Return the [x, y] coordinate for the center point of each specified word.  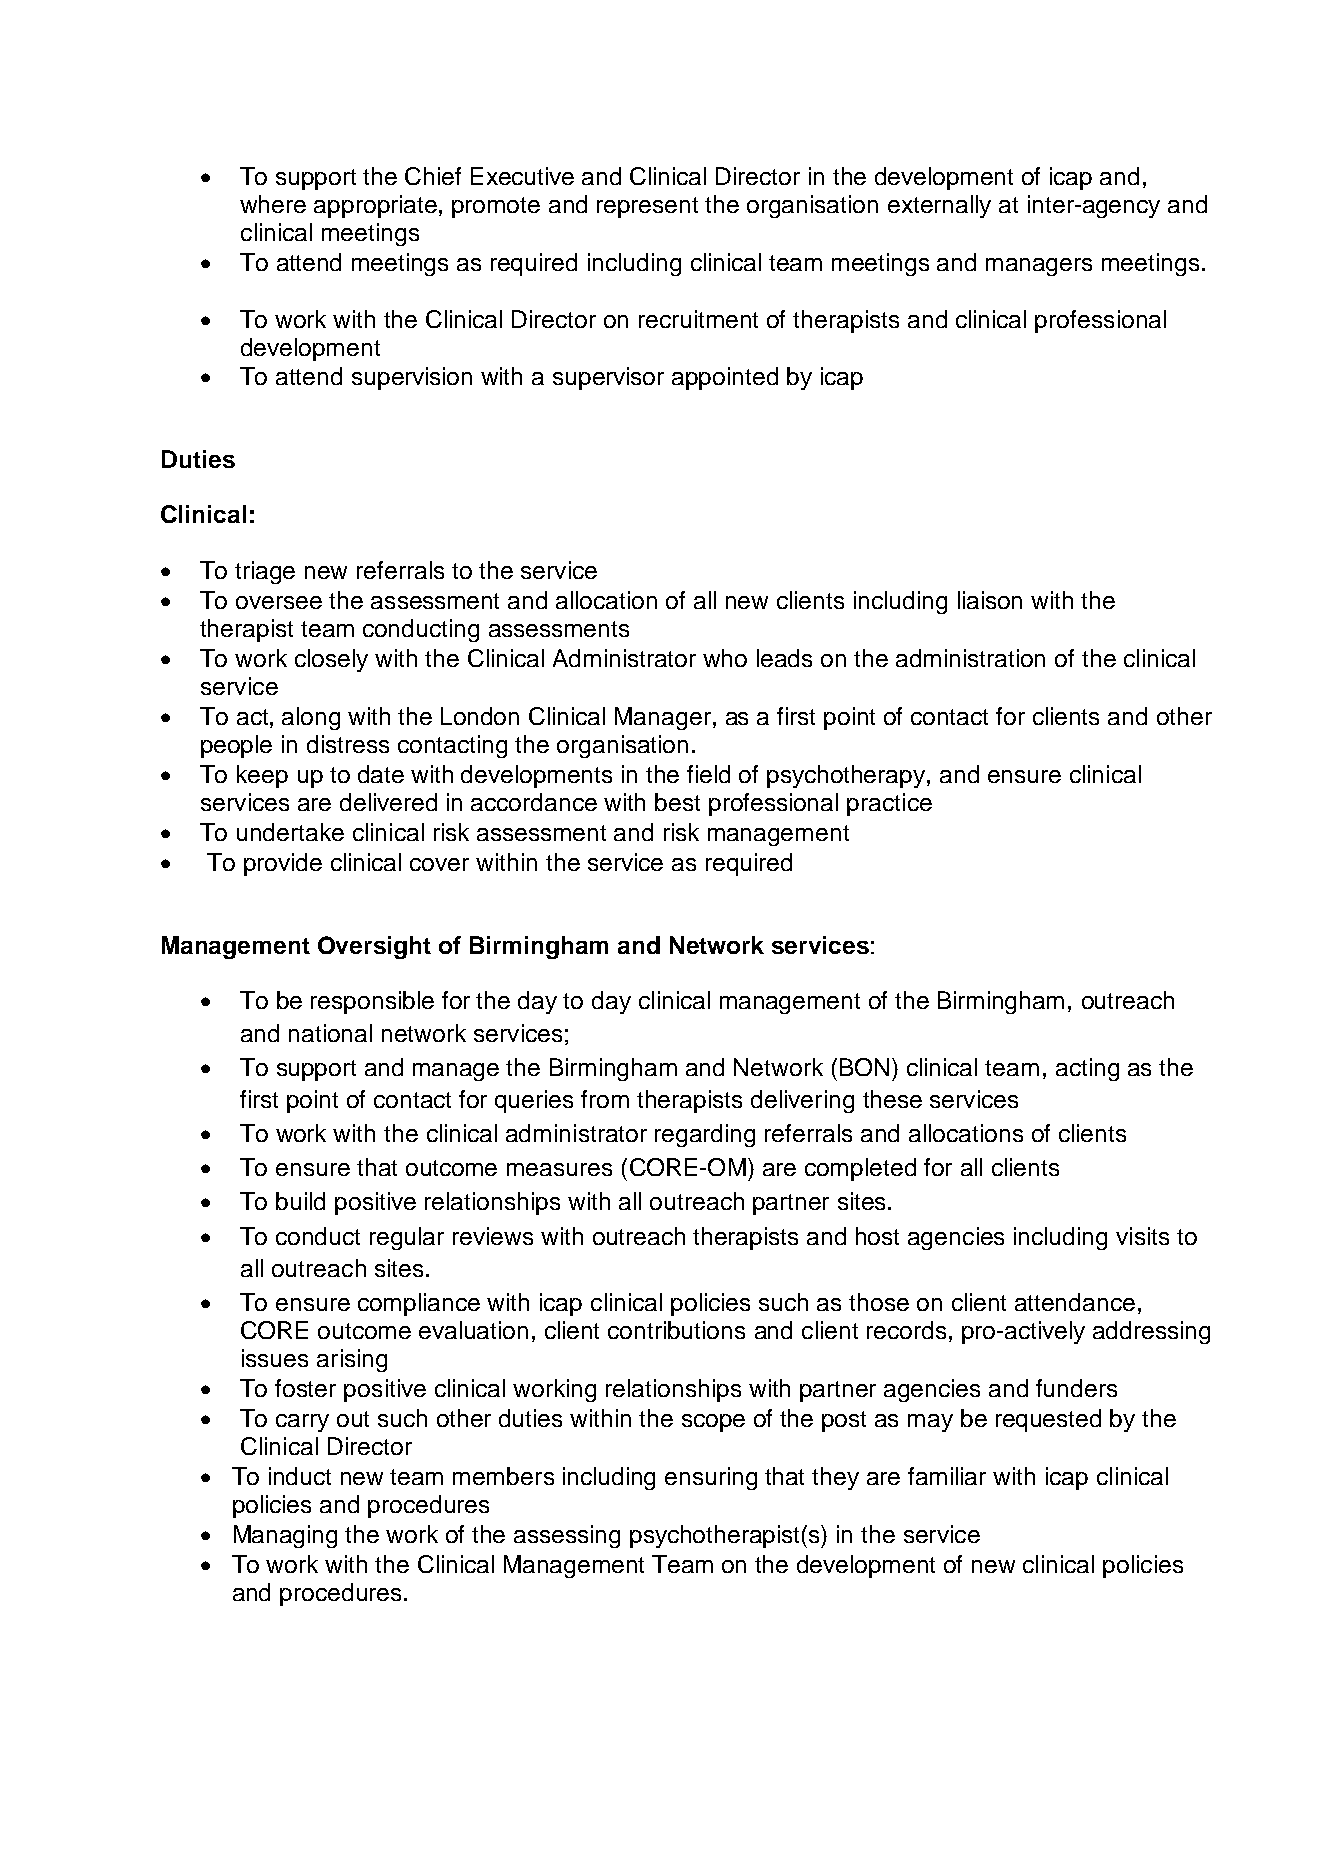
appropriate [375, 206]
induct [300, 1476]
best [677, 802]
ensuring [711, 1478]
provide [283, 864]
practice [889, 804]
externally [939, 206]
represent [647, 207]
